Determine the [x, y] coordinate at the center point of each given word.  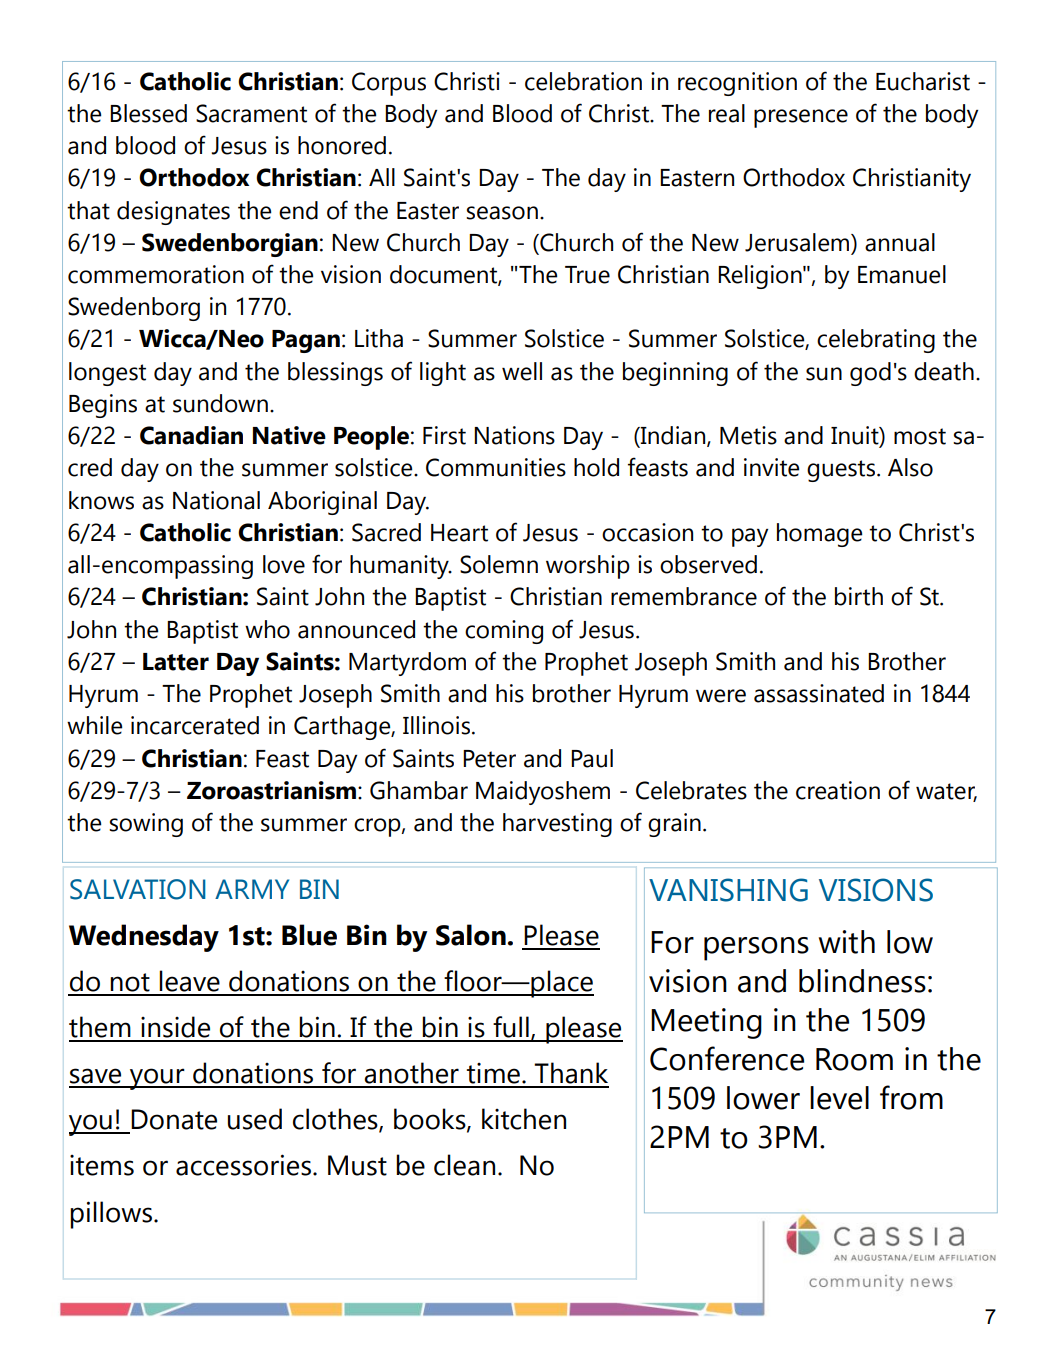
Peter [489, 759]
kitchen [524, 1119]
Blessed [148, 113]
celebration [583, 81]
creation [838, 790]
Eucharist [923, 81]
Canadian [191, 435]
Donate [174, 1119]
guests [842, 471]
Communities [496, 467]
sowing [146, 825]
